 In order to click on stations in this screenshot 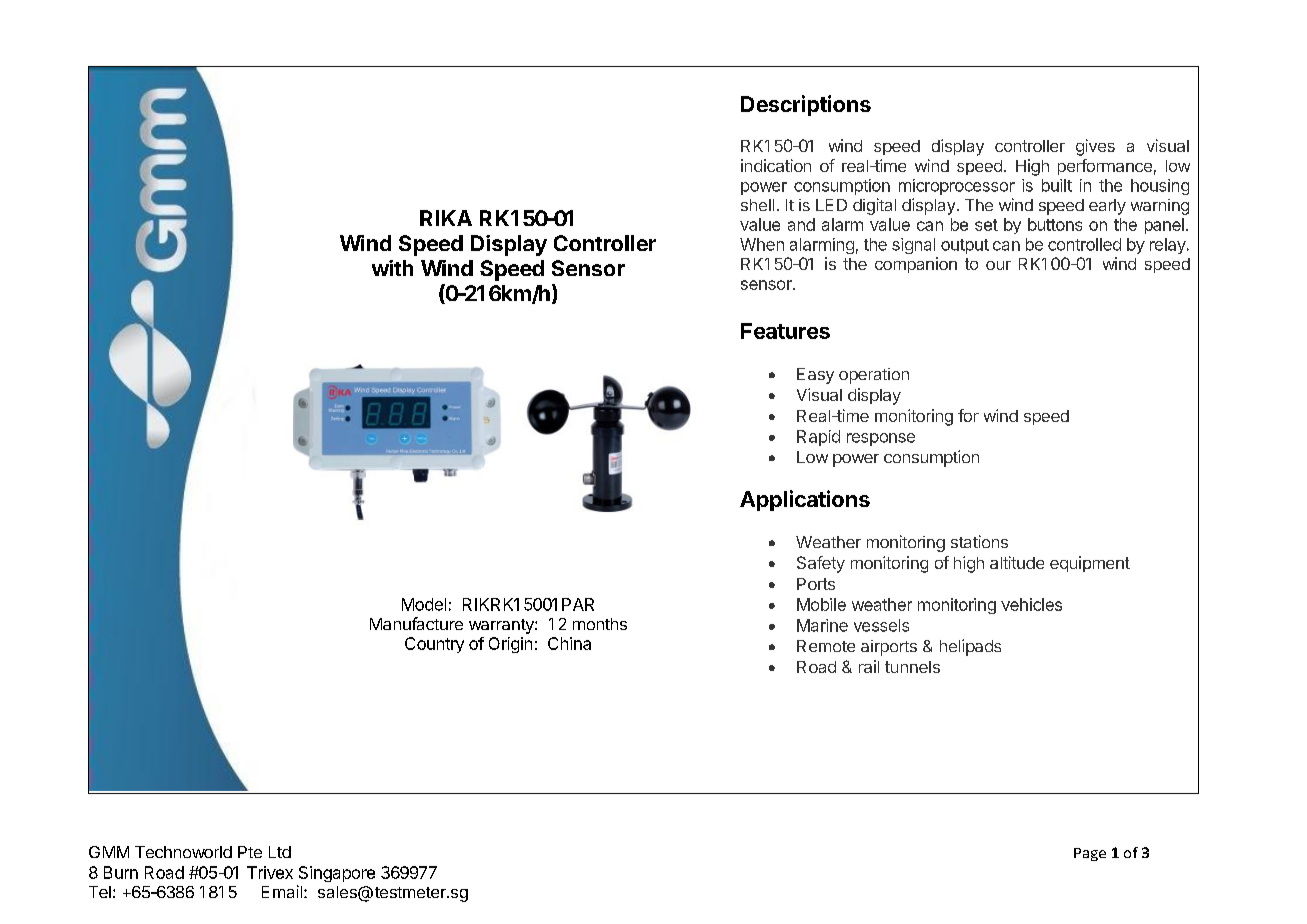, I will do `click(979, 541)`.
